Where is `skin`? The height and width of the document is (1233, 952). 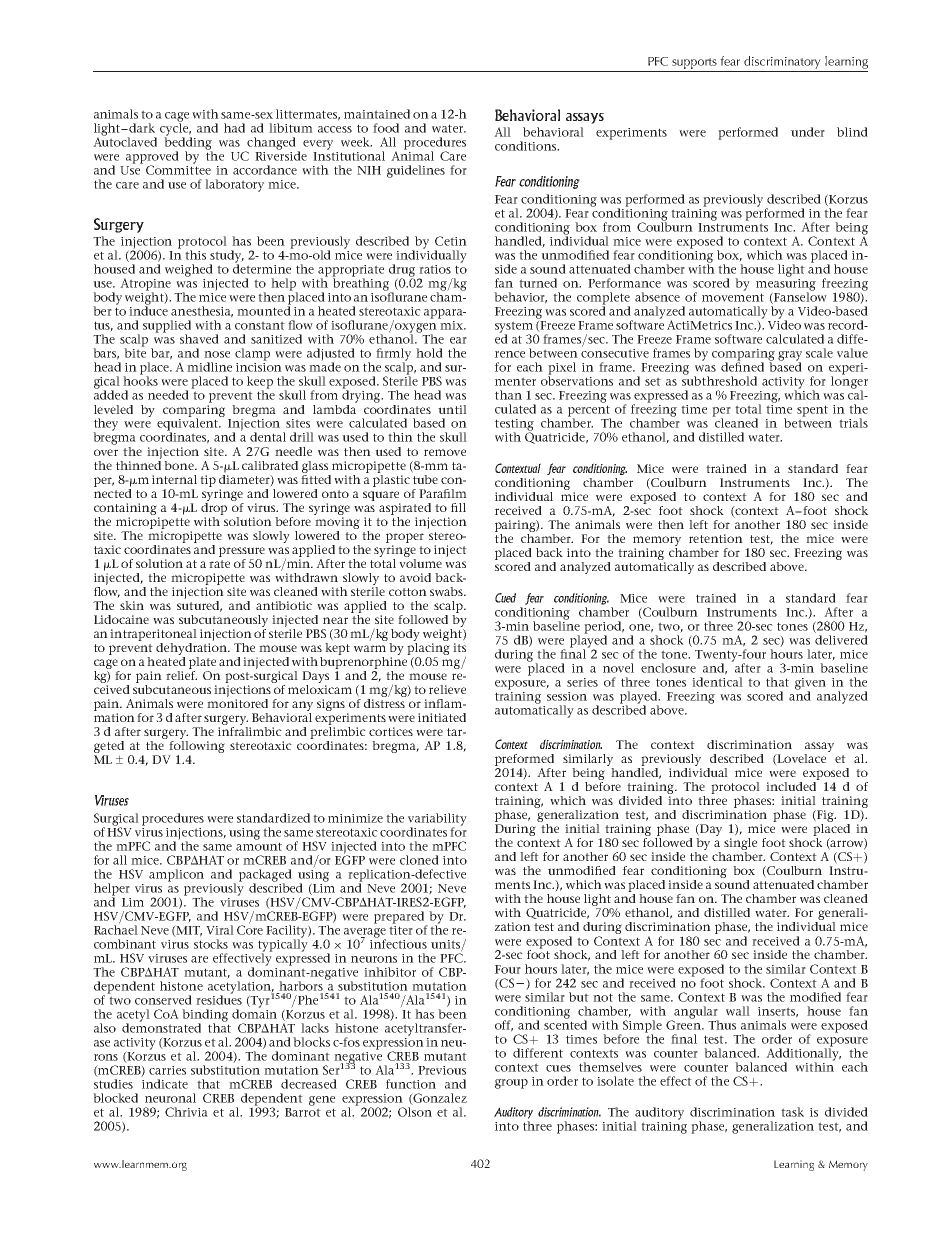
skin is located at coordinates (132, 605).
